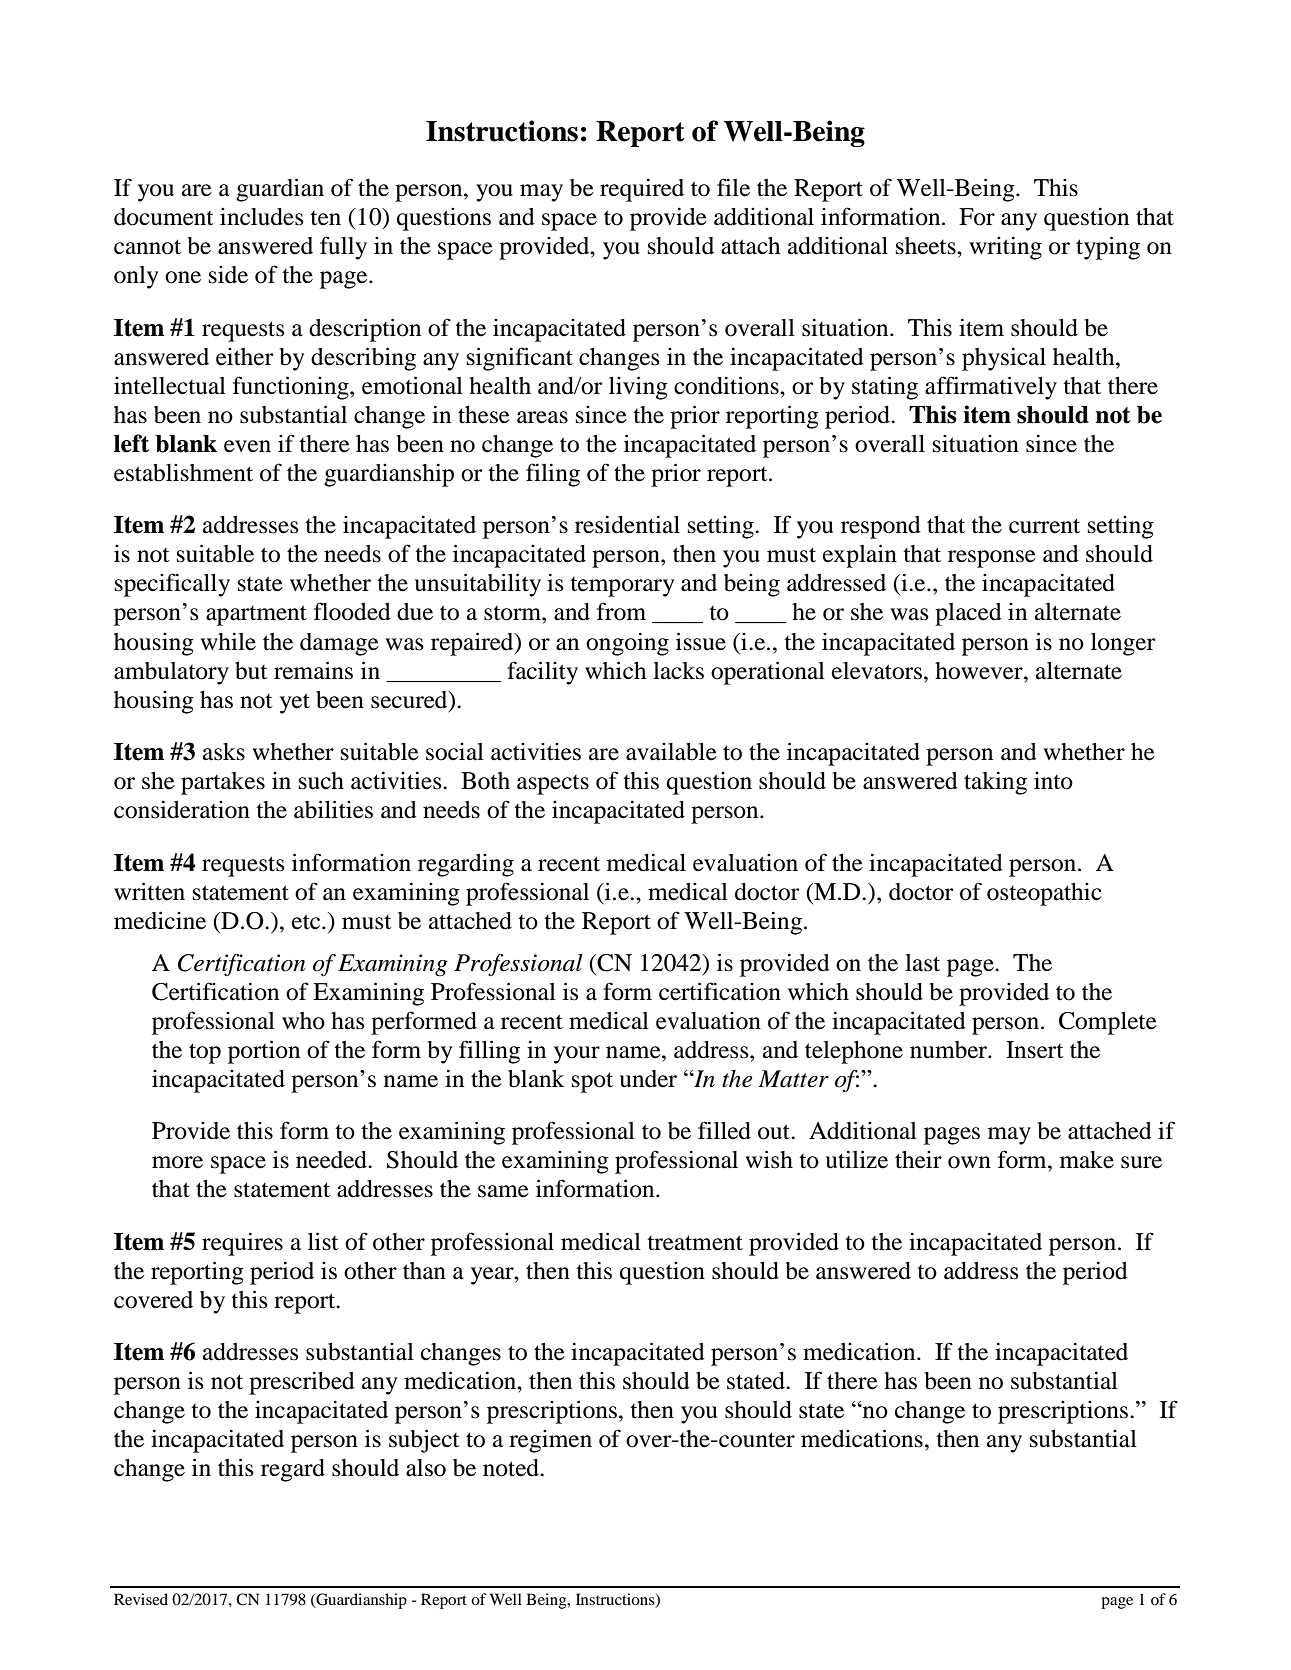  I want to click on noted, so click(512, 1468).
